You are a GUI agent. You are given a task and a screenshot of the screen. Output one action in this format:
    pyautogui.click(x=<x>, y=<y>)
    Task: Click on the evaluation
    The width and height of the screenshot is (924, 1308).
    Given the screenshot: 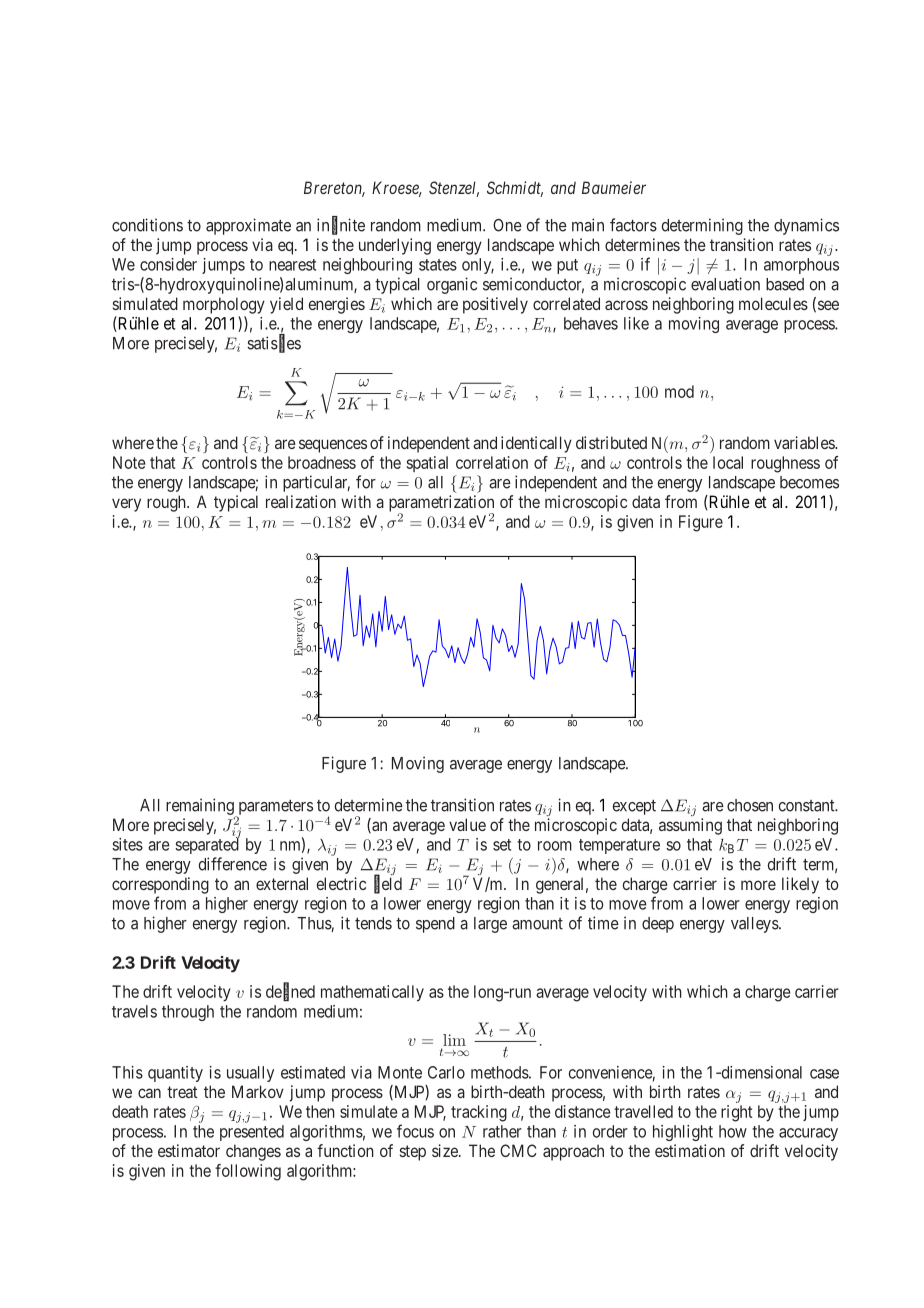 What is the action you would take?
    pyautogui.click(x=725, y=284)
